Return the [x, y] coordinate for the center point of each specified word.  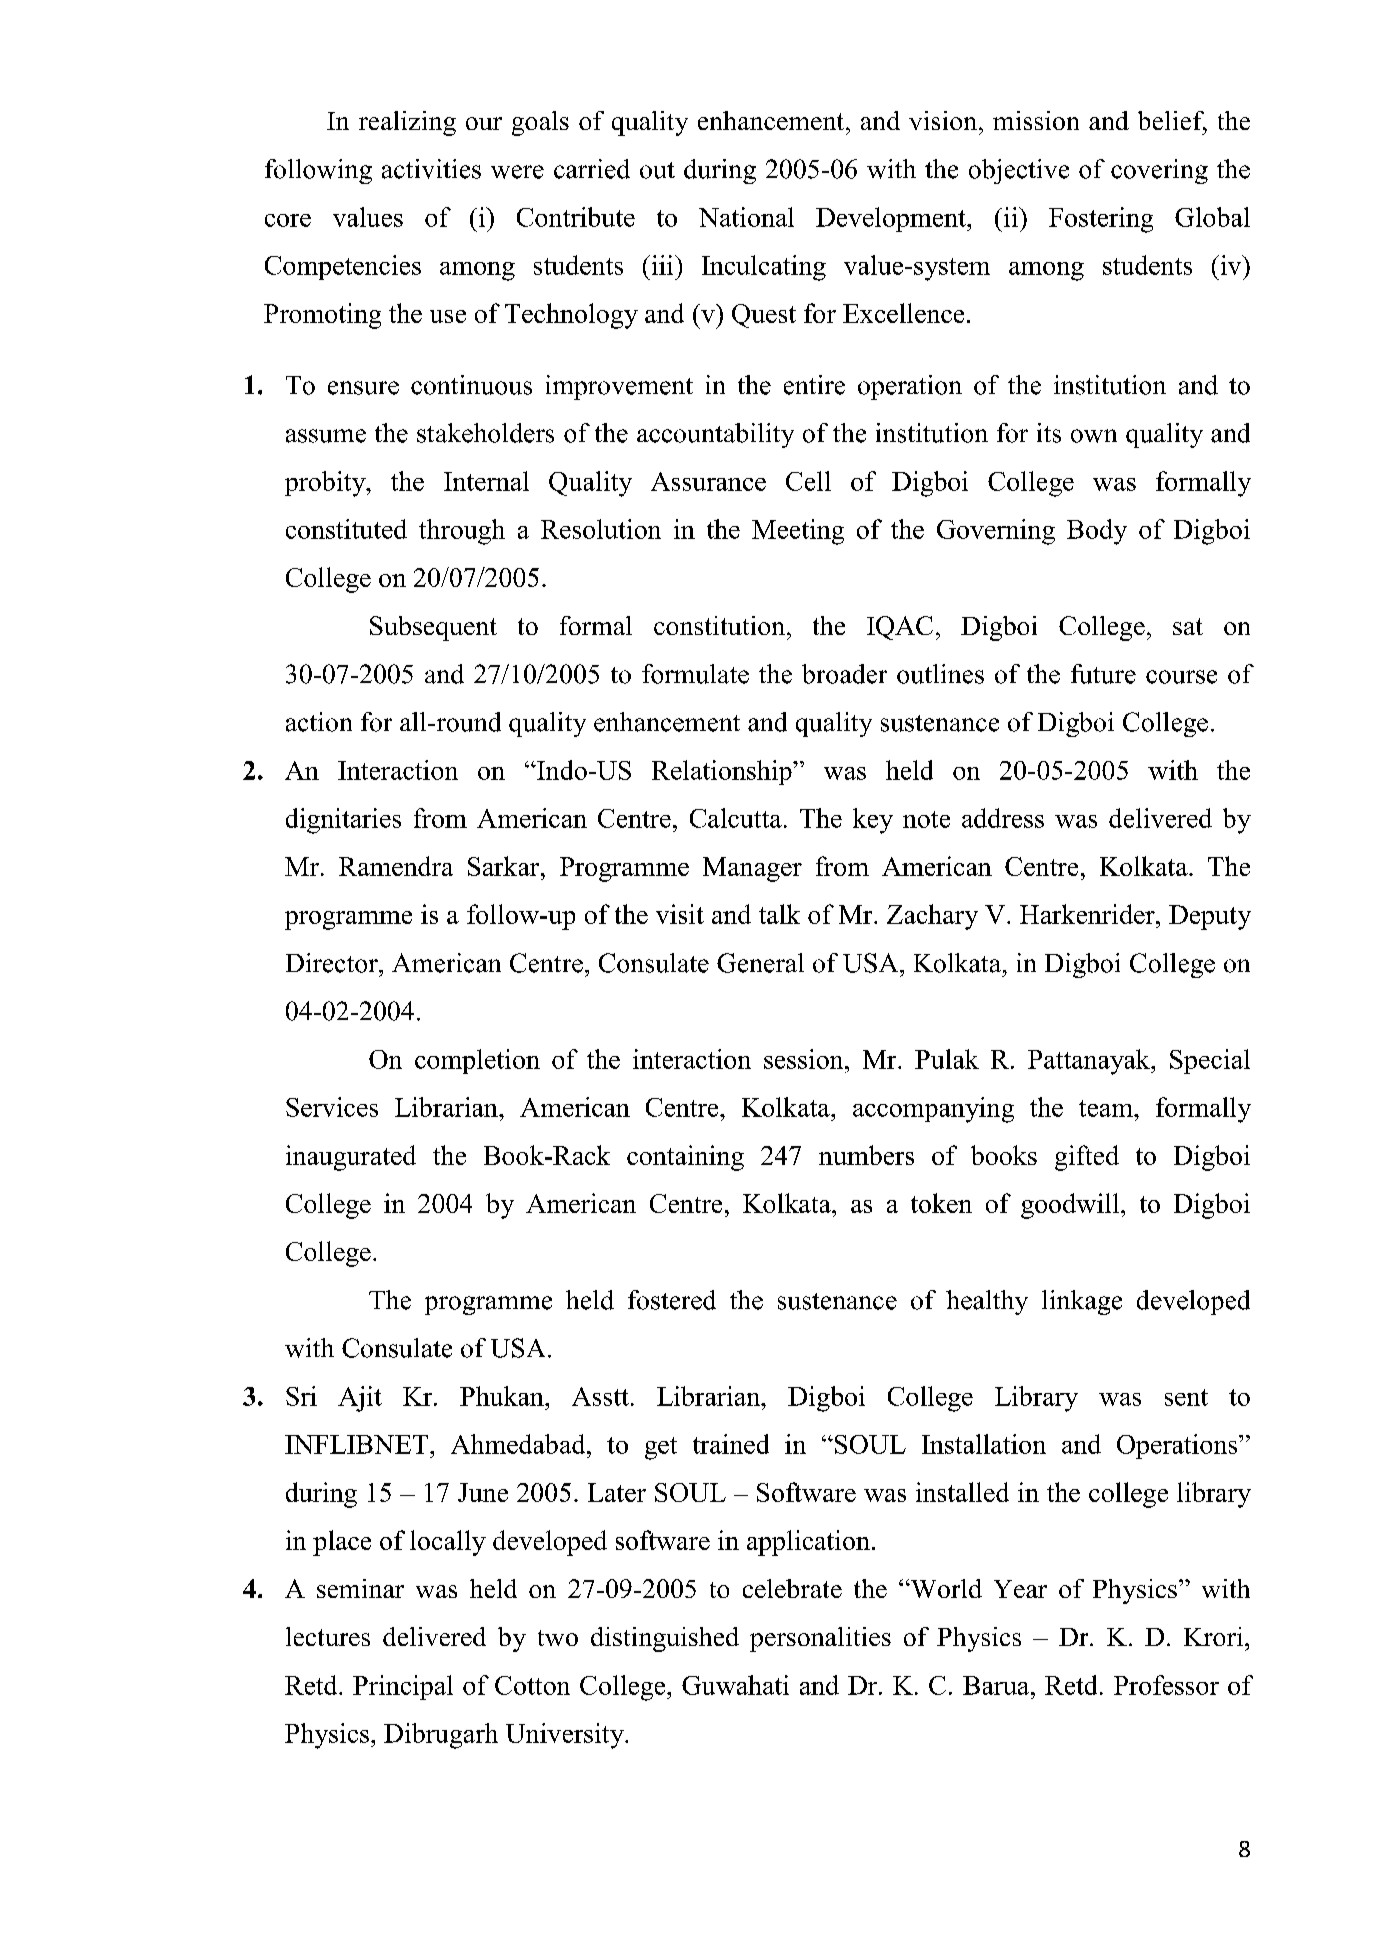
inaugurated [351, 1158]
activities [431, 169]
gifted [1087, 1158]
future [1103, 674]
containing [685, 1158]
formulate [695, 674]
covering [1159, 171]
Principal [403, 1687]
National [746, 217]
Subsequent [433, 628]
